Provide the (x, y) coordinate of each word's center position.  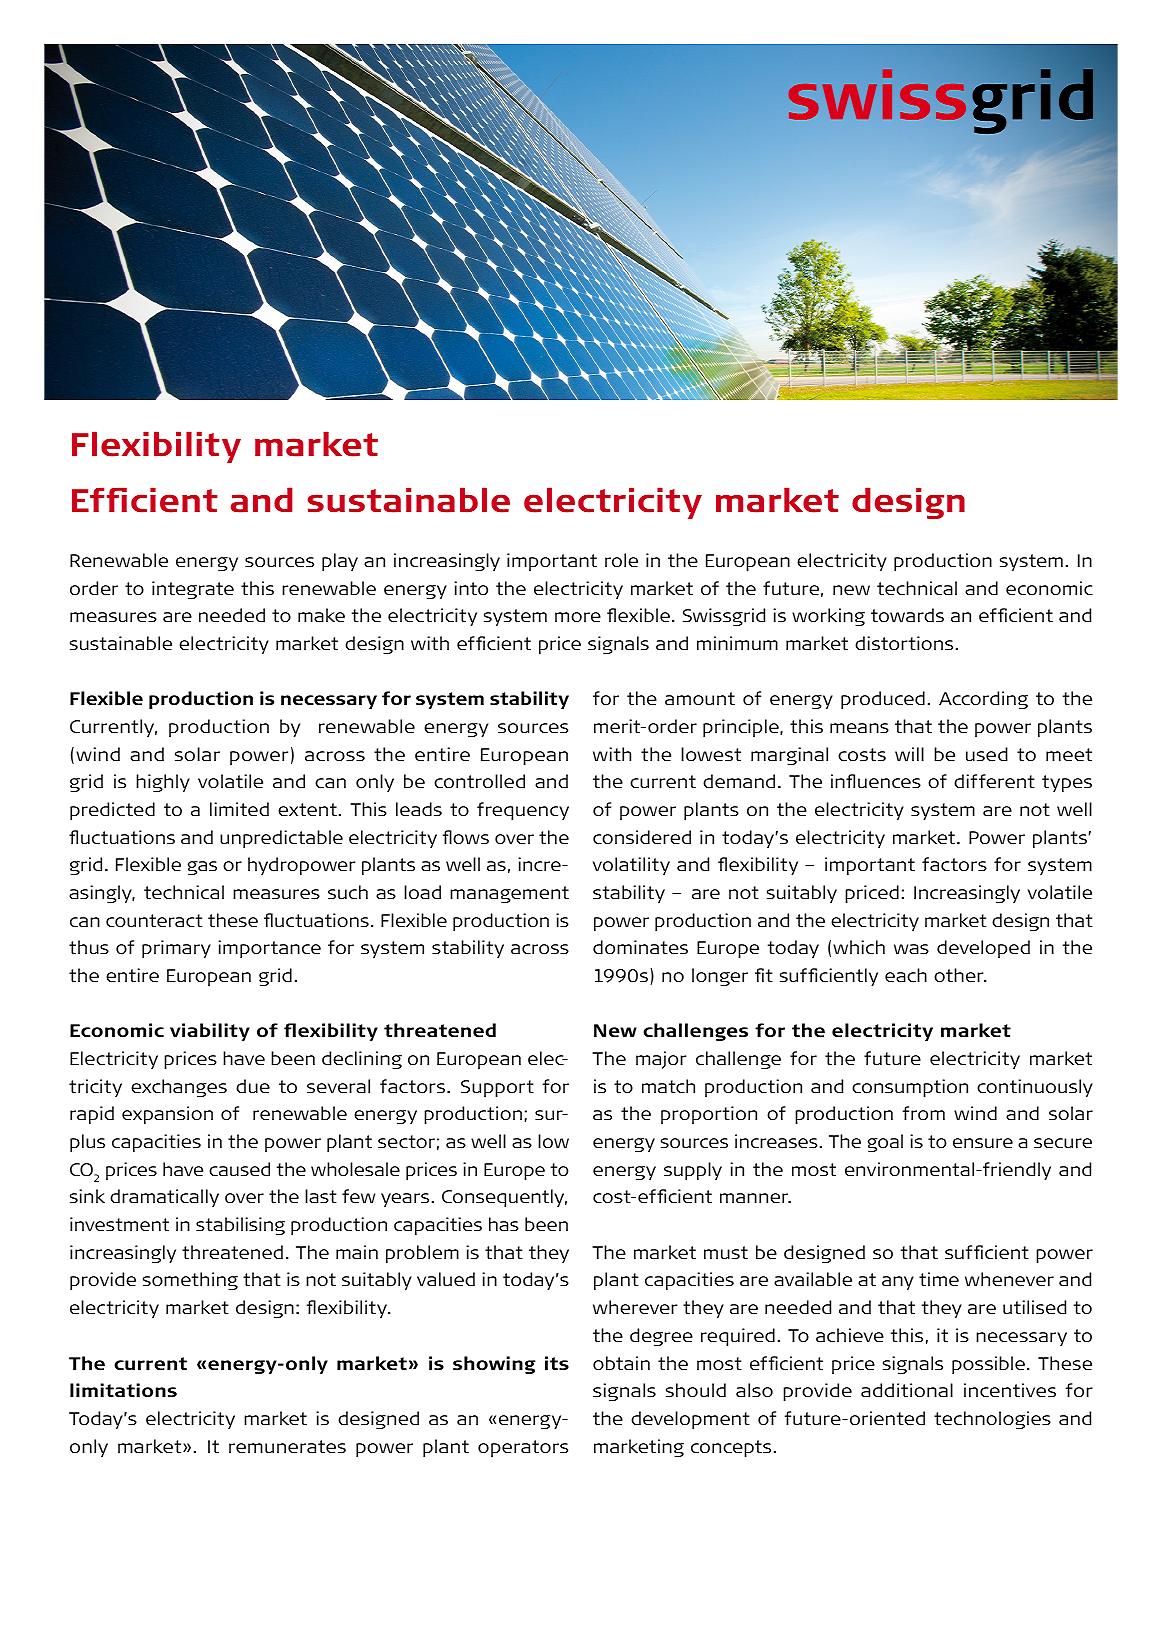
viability (210, 1032)
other (960, 975)
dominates (640, 947)
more (578, 617)
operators (523, 1448)
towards (907, 615)
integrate (193, 590)
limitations (123, 1390)
